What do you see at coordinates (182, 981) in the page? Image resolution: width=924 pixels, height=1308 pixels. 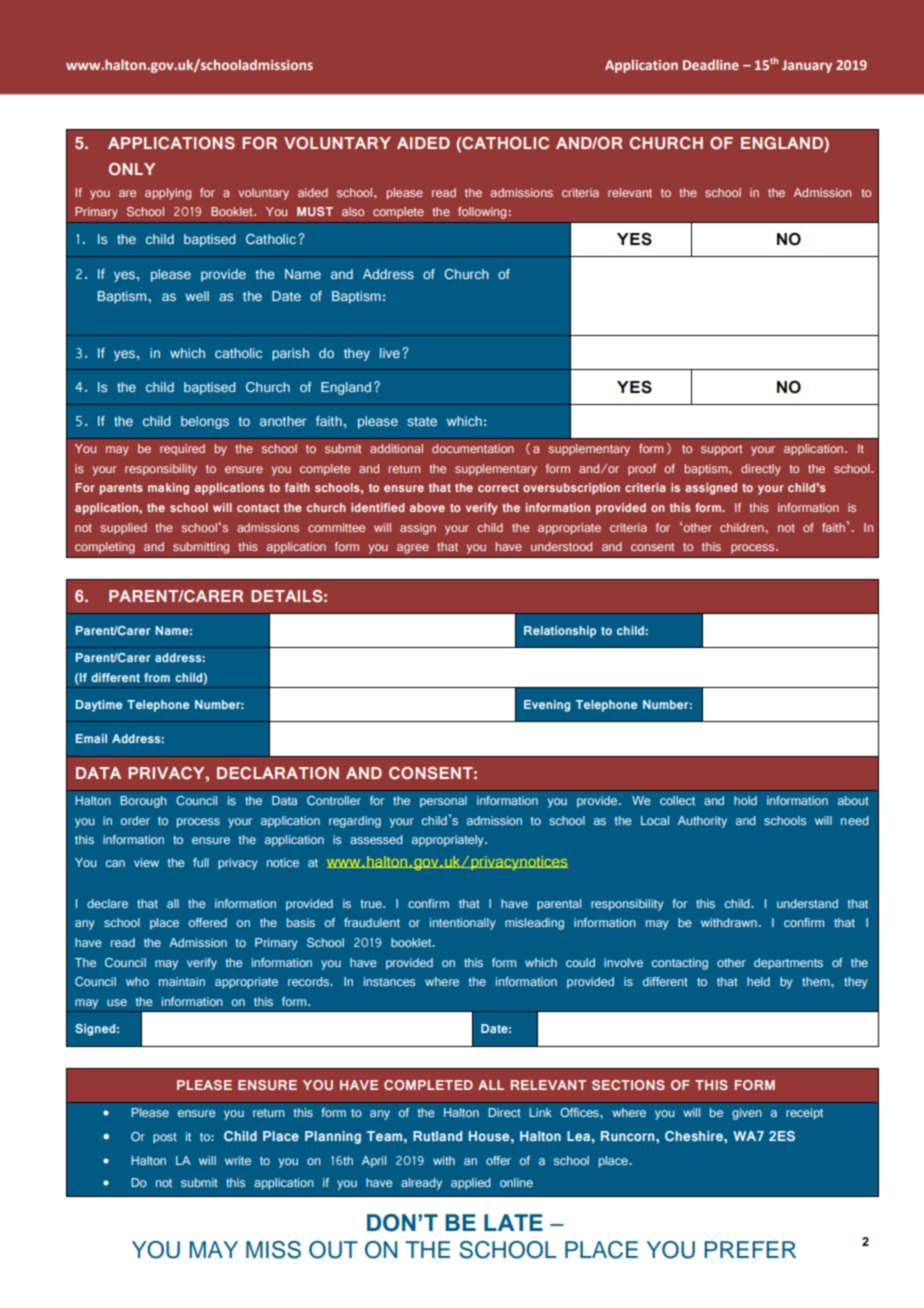 I see `maintain` at bounding box center [182, 981].
